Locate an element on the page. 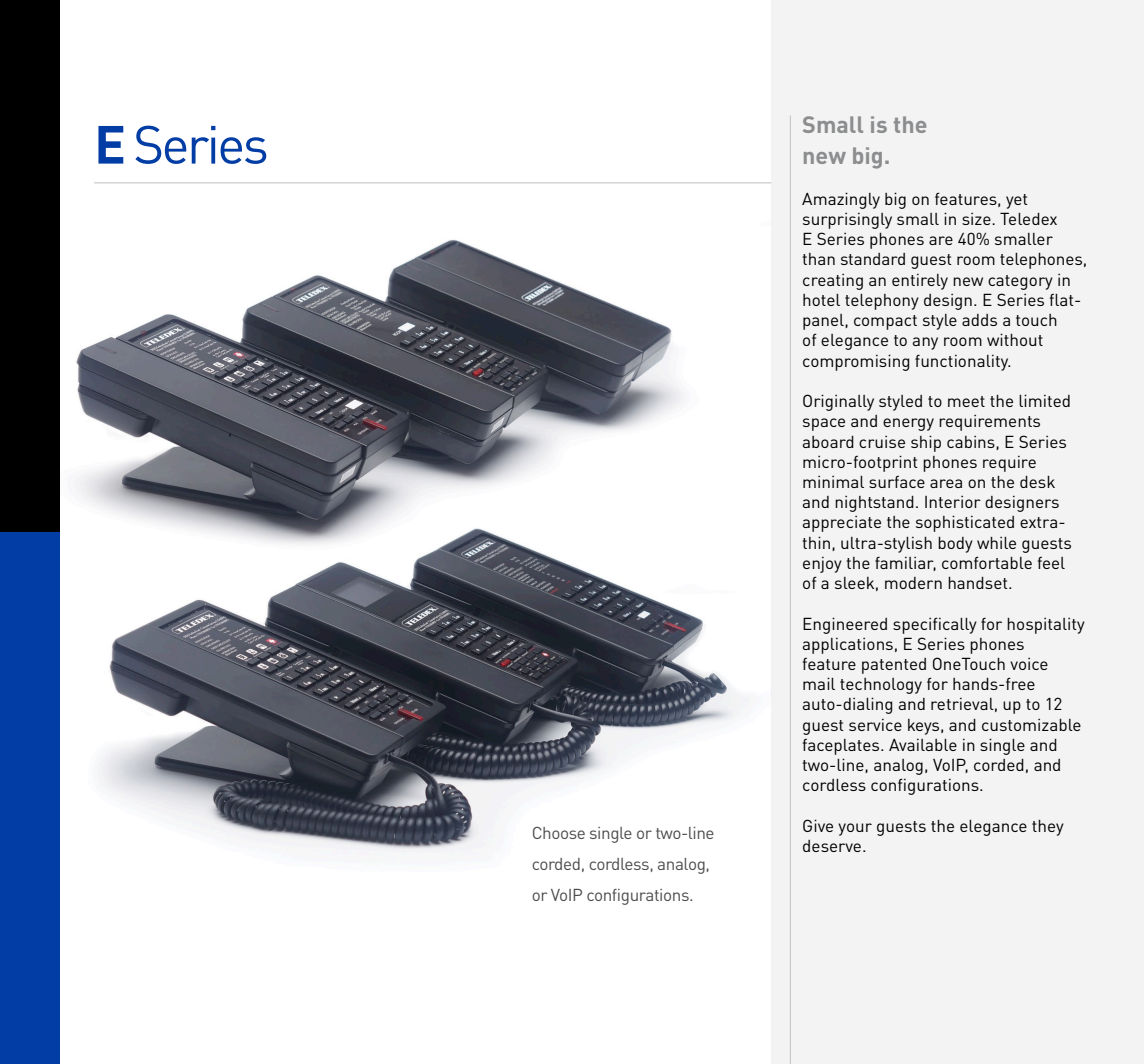 Image resolution: width=1144 pixels, height=1064 pixels. Choose is located at coordinates (559, 833).
